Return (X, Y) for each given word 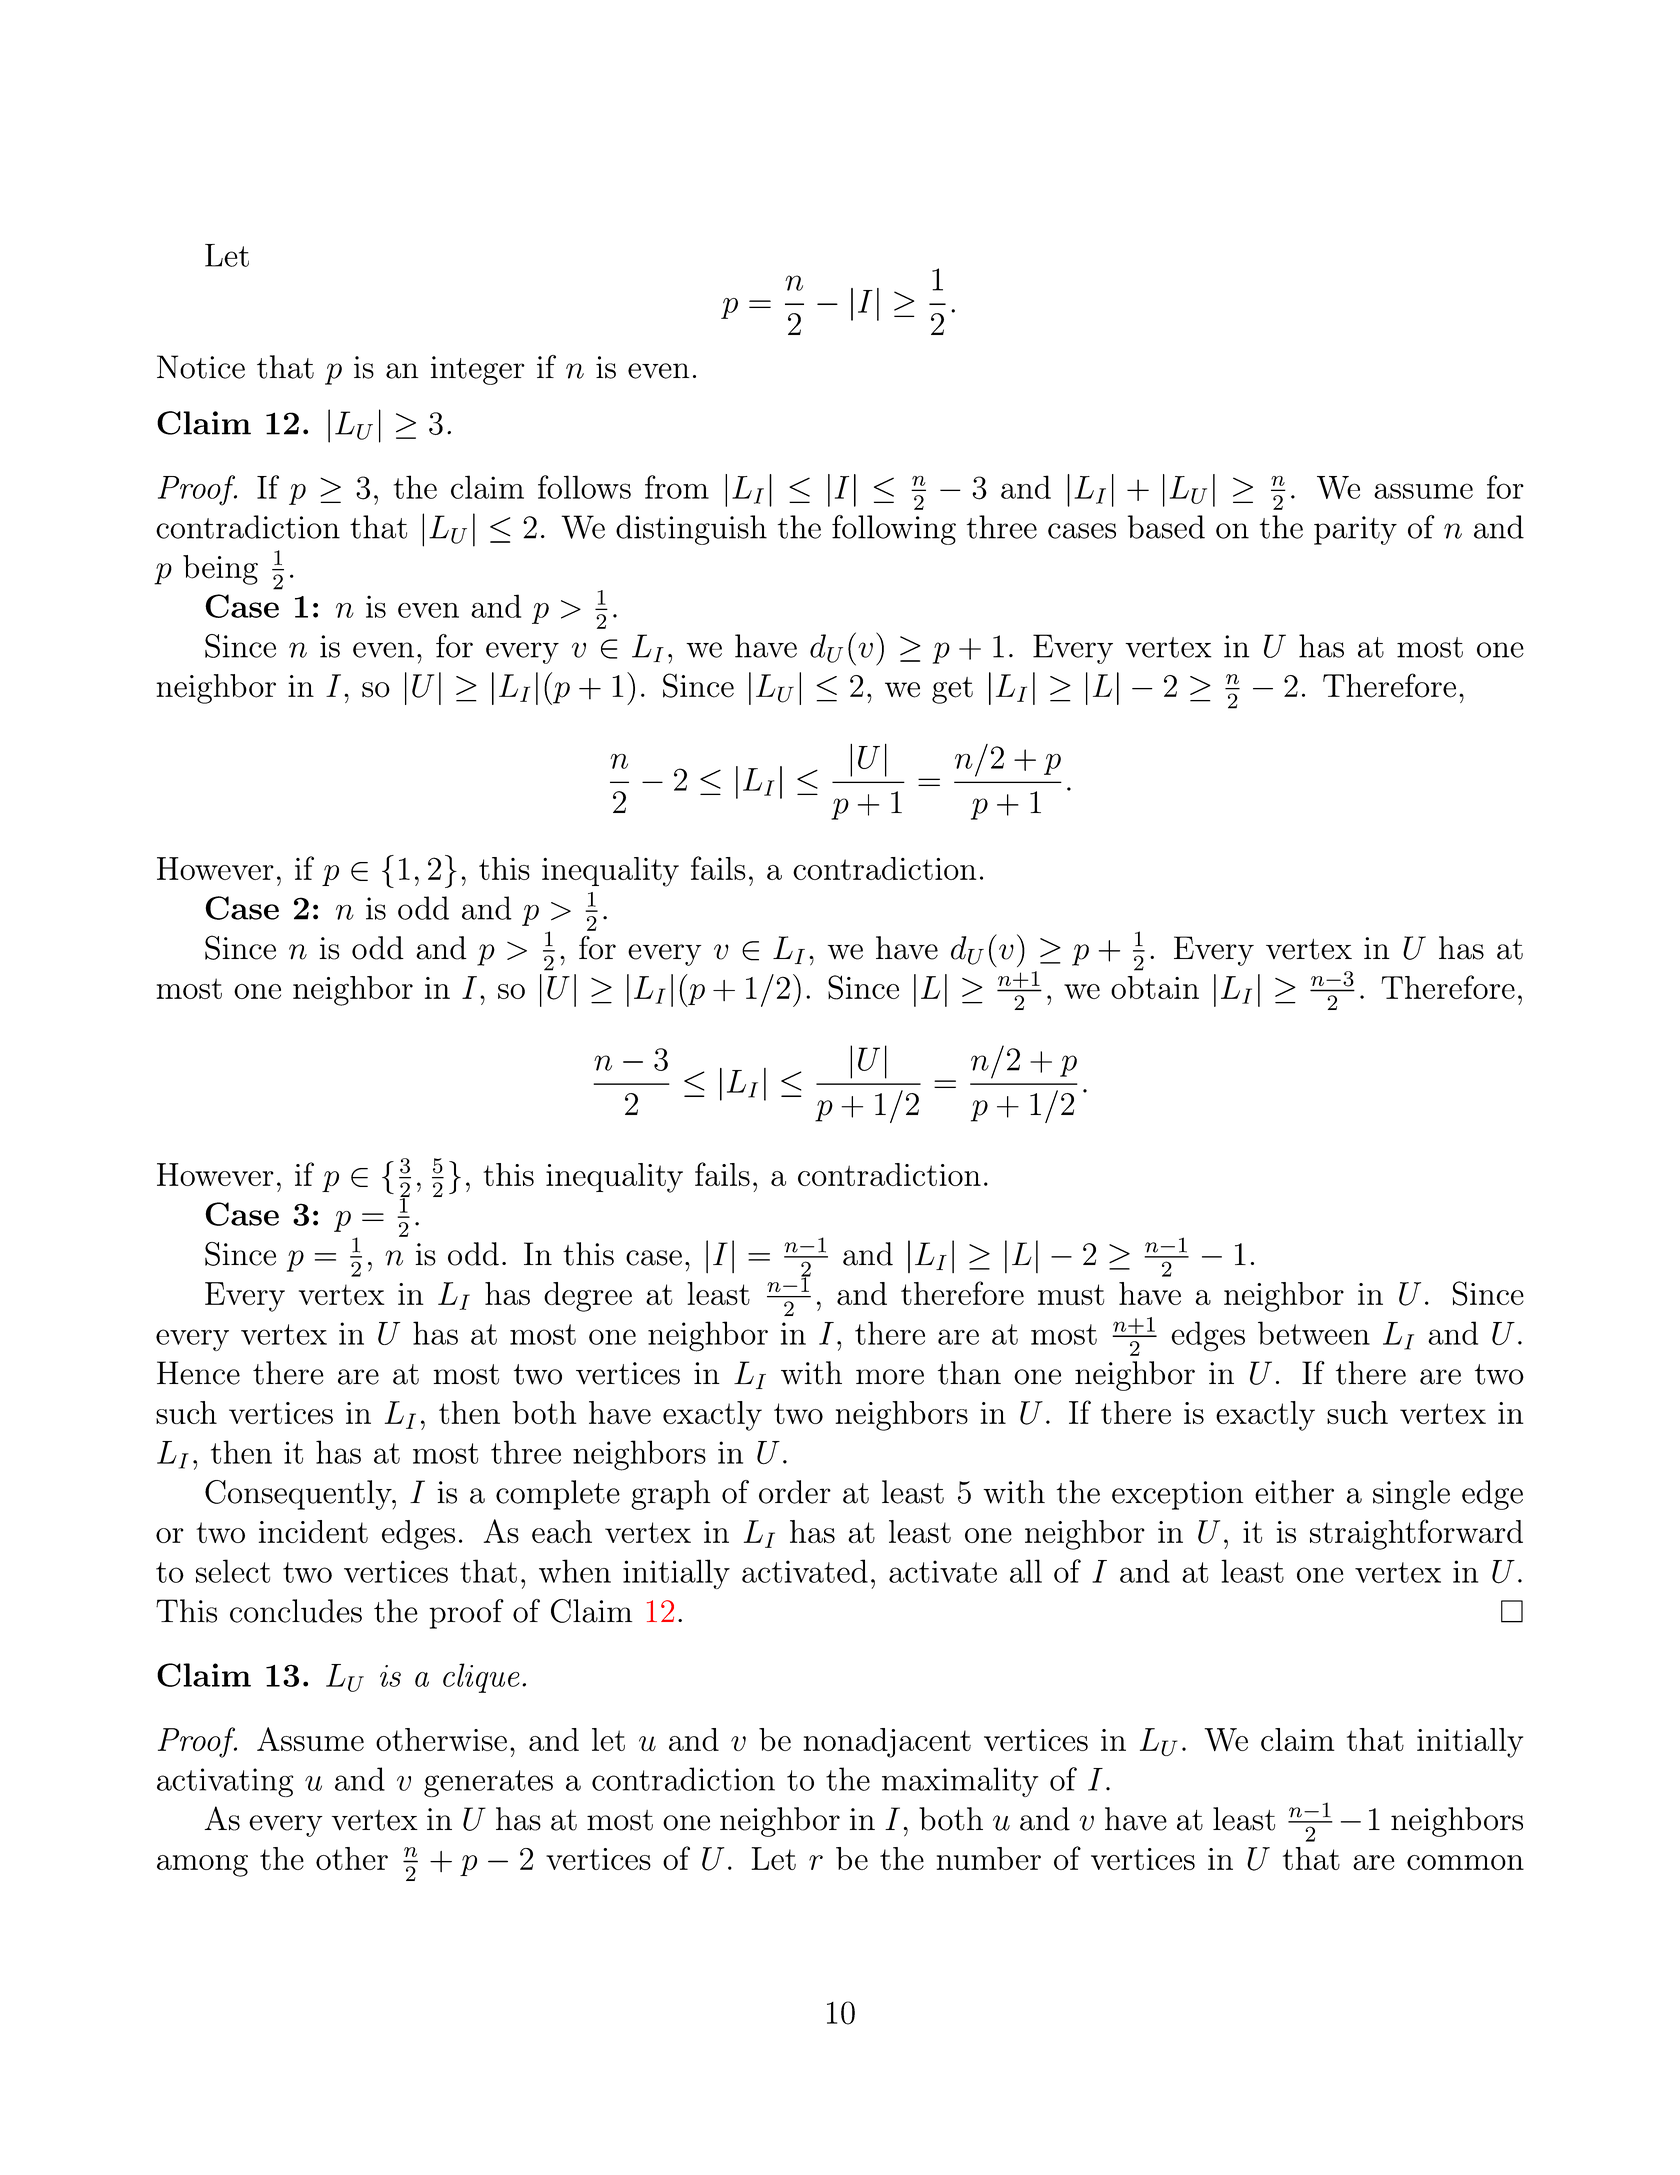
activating (225, 1782)
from (677, 487)
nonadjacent (887, 1743)
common (1465, 1862)
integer (478, 370)
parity (1355, 530)
